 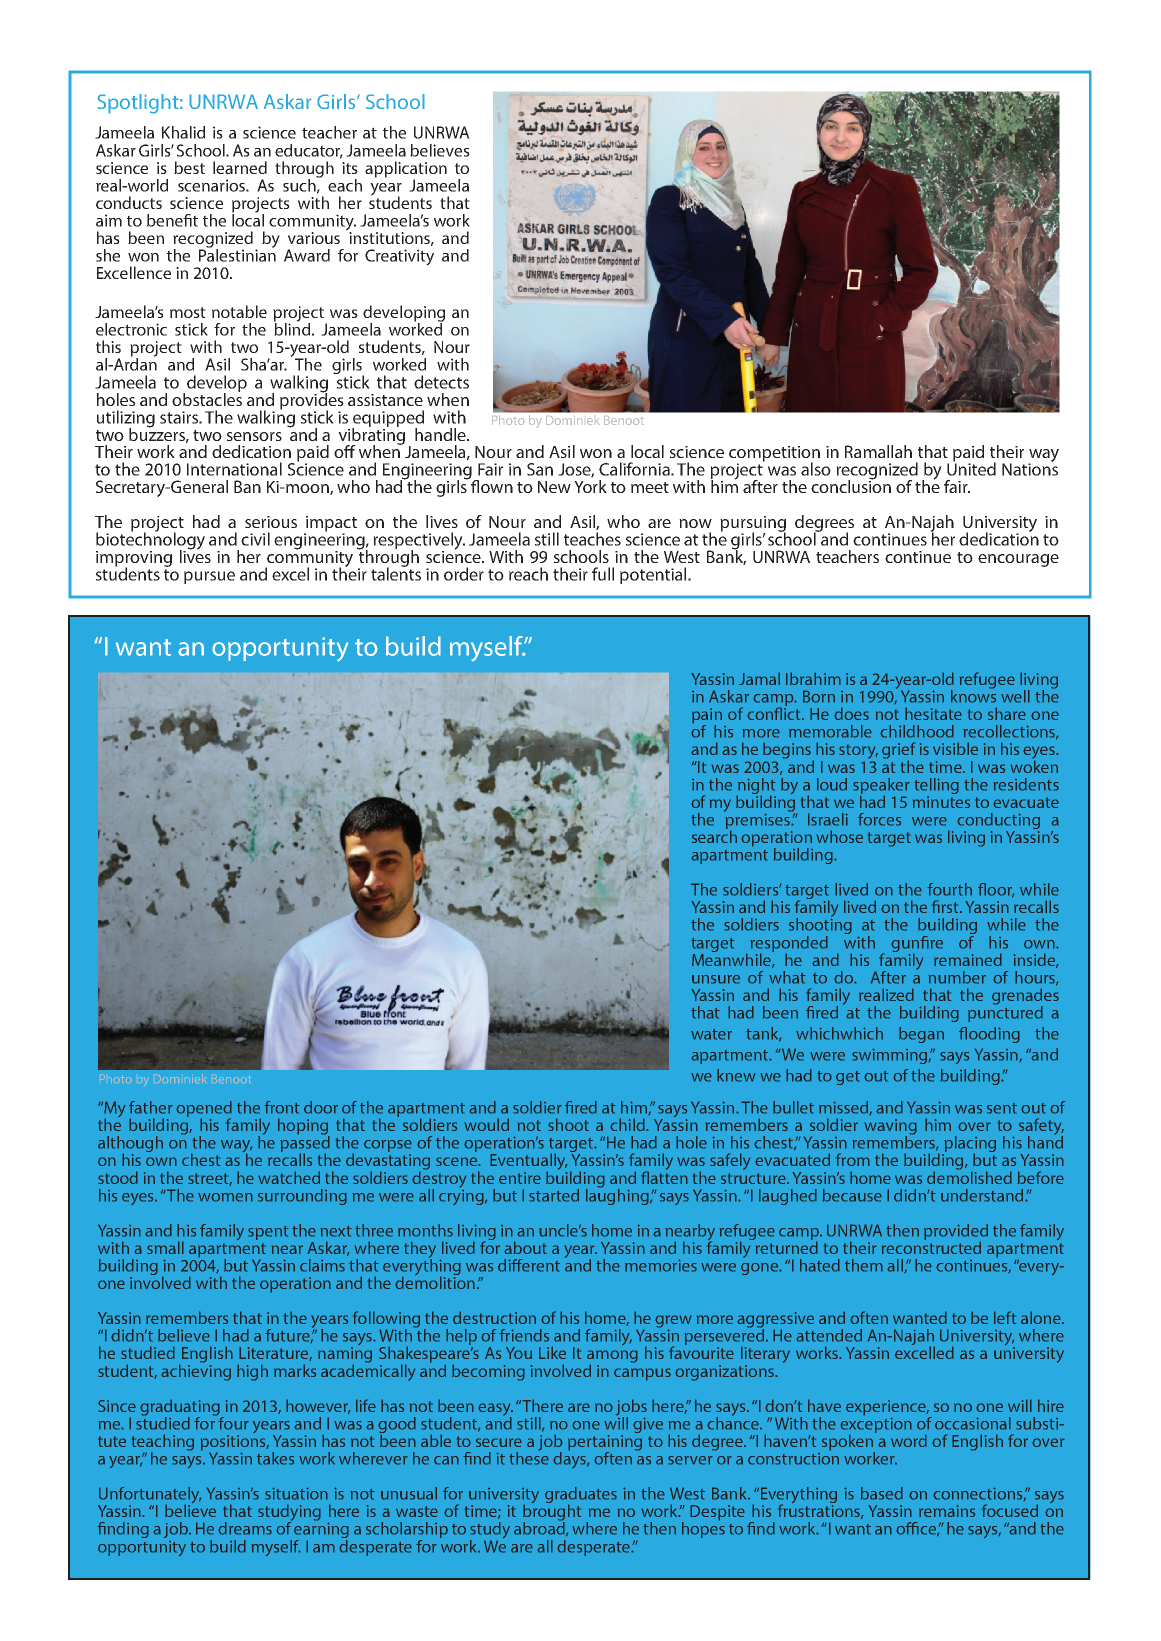 What do you see at coordinates (947, 1511) in the screenshot?
I see `remains` at bounding box center [947, 1511].
